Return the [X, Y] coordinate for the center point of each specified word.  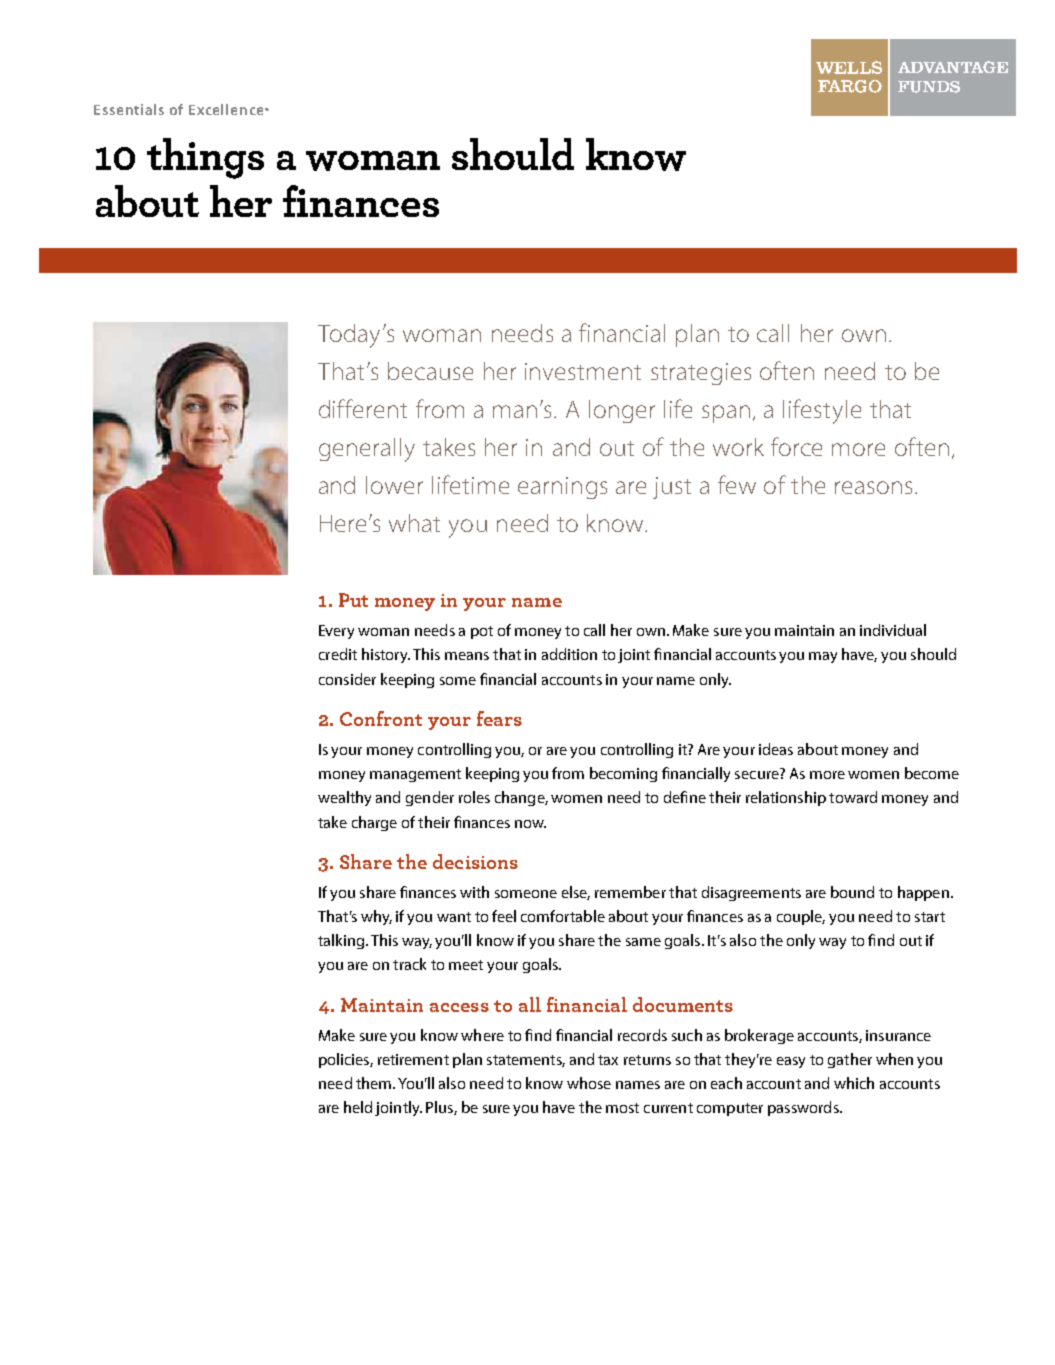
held [358, 1107]
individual [893, 630]
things [205, 158]
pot [482, 632]
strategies [701, 374]
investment [583, 371]
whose [589, 1083]
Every [336, 632]
